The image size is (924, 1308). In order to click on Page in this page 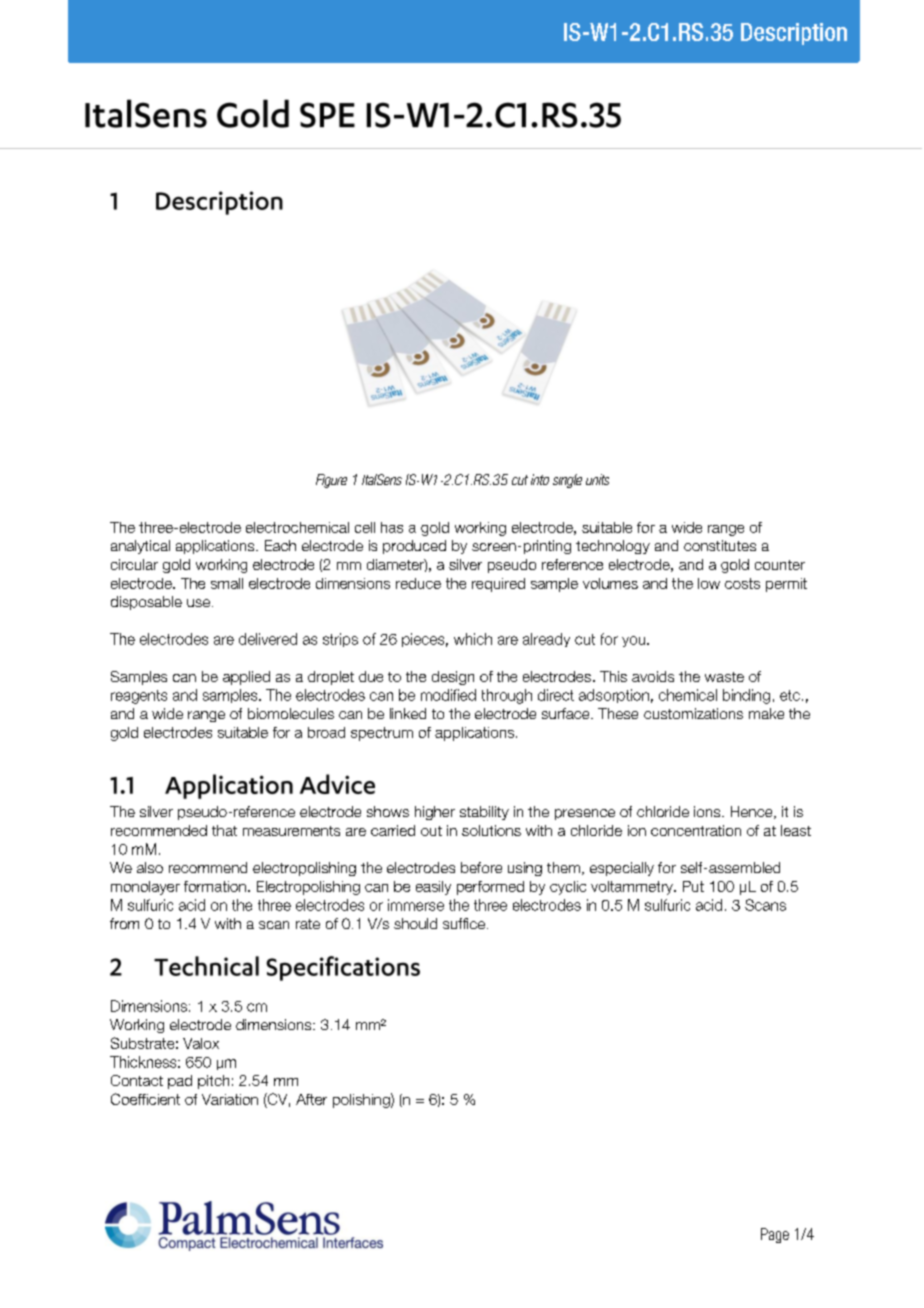, I will do `click(775, 1235)`.
